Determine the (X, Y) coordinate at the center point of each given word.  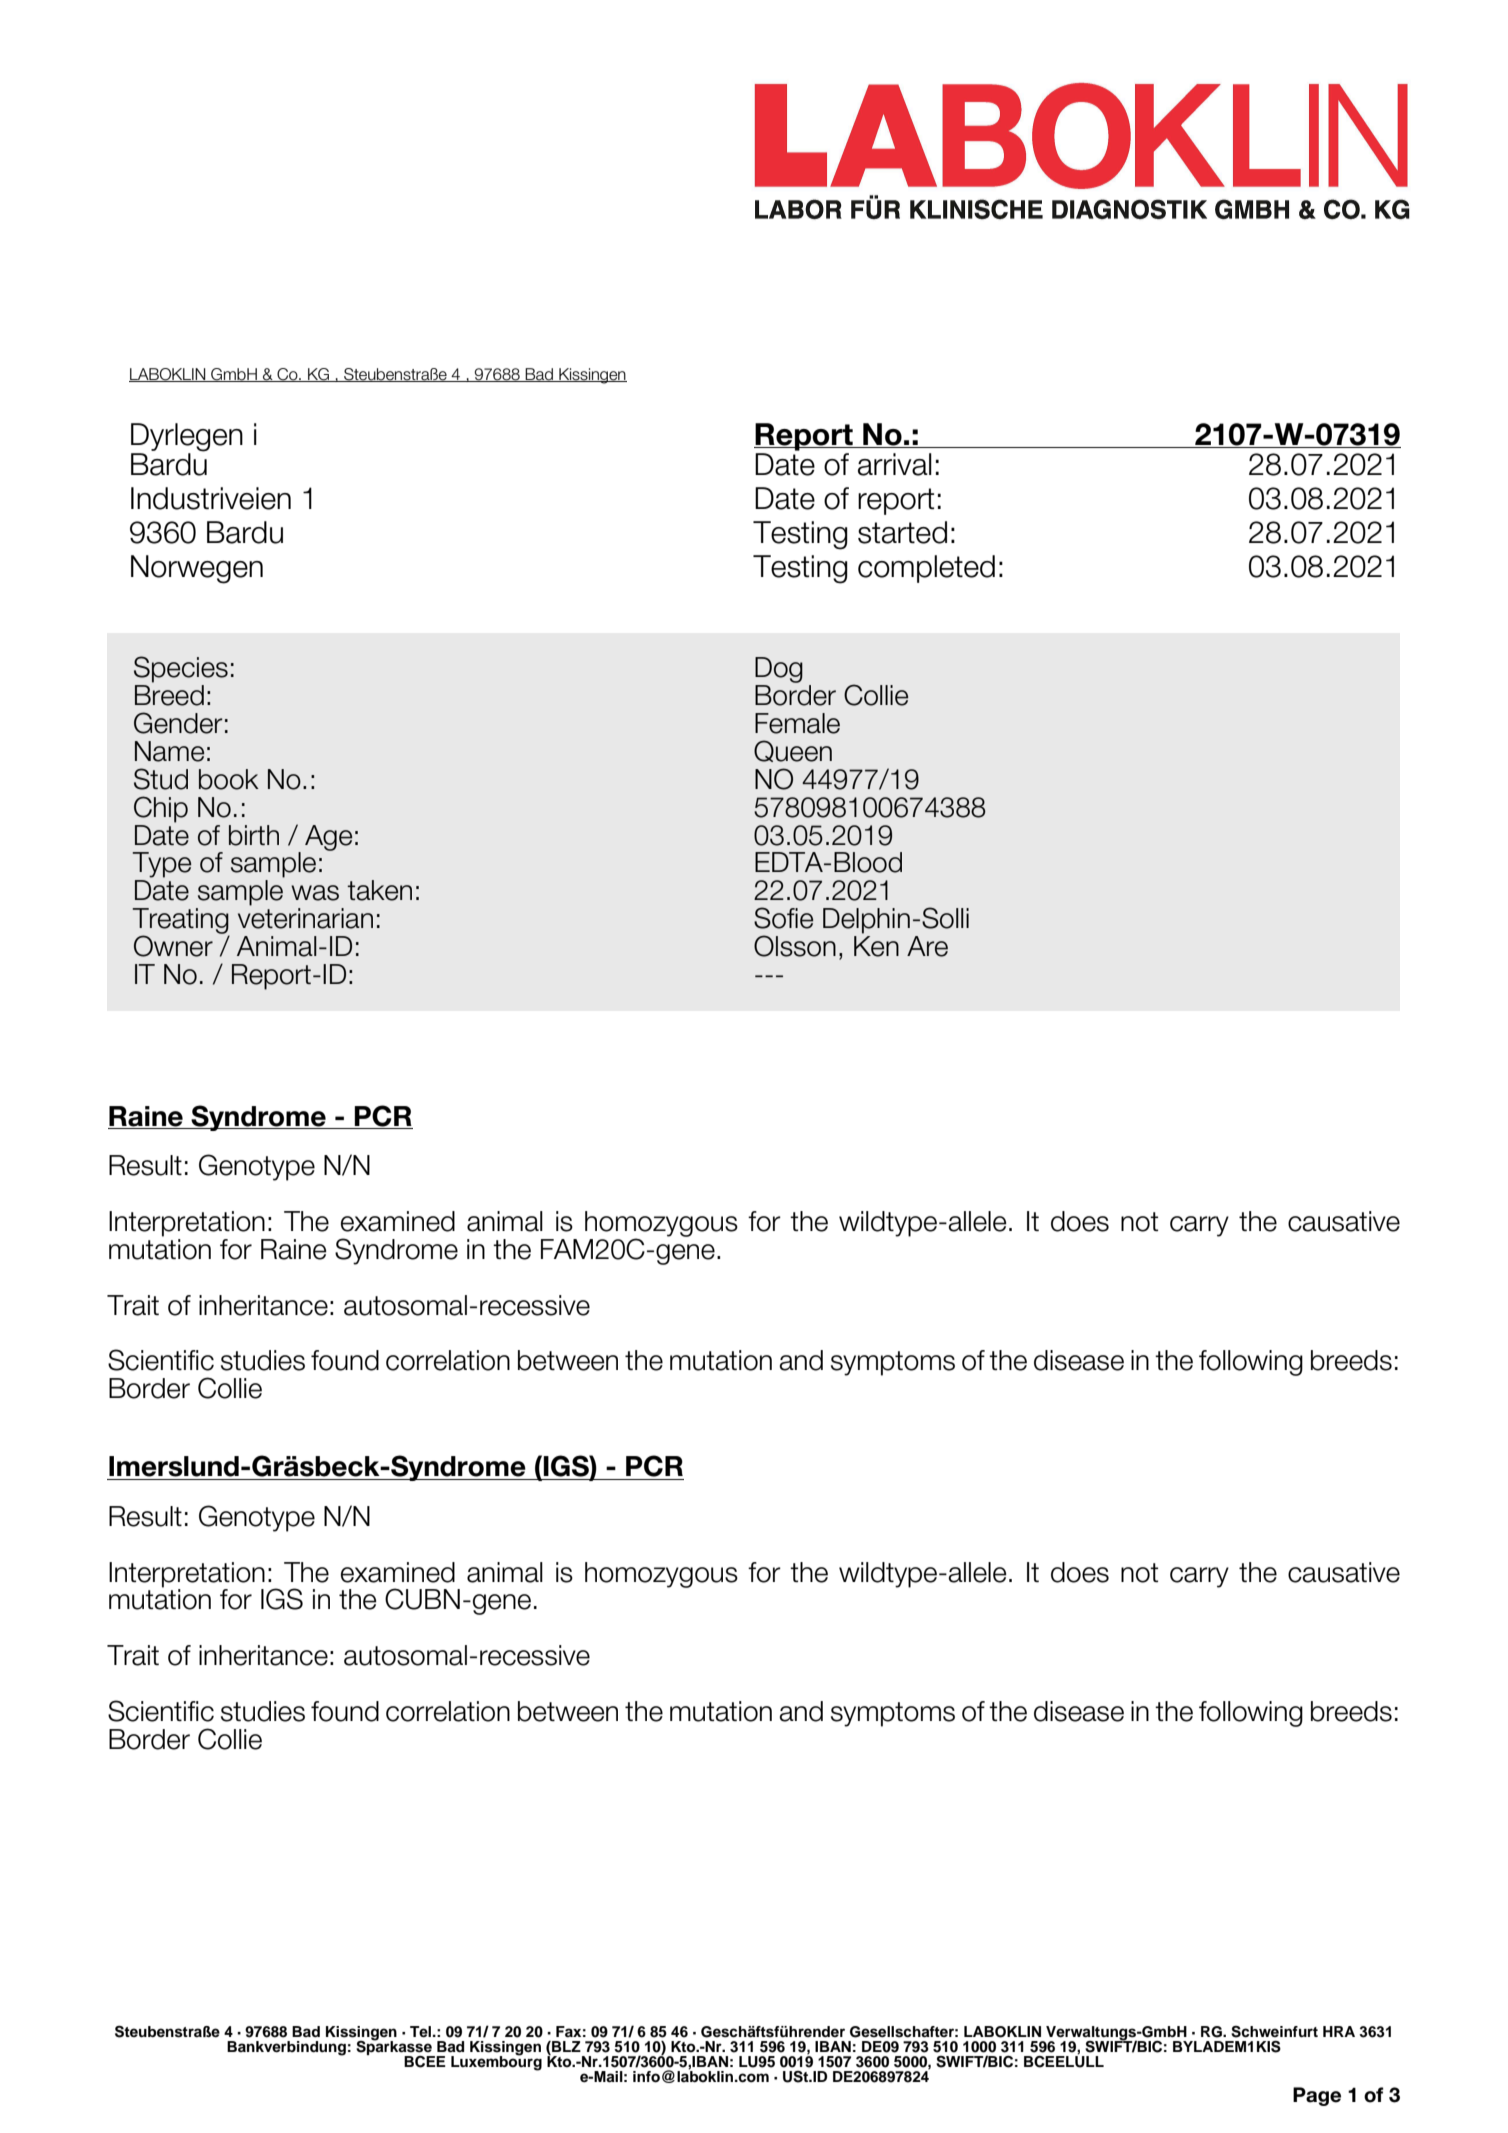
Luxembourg (496, 2062)
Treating (180, 922)
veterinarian (305, 918)
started (902, 532)
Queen (793, 751)
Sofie (783, 918)
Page (1317, 2096)
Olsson (795, 946)
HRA (1339, 2031)
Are (927, 946)
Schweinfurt (1274, 2032)
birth (254, 835)
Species (181, 669)
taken (379, 890)
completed (926, 569)
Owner (173, 946)
